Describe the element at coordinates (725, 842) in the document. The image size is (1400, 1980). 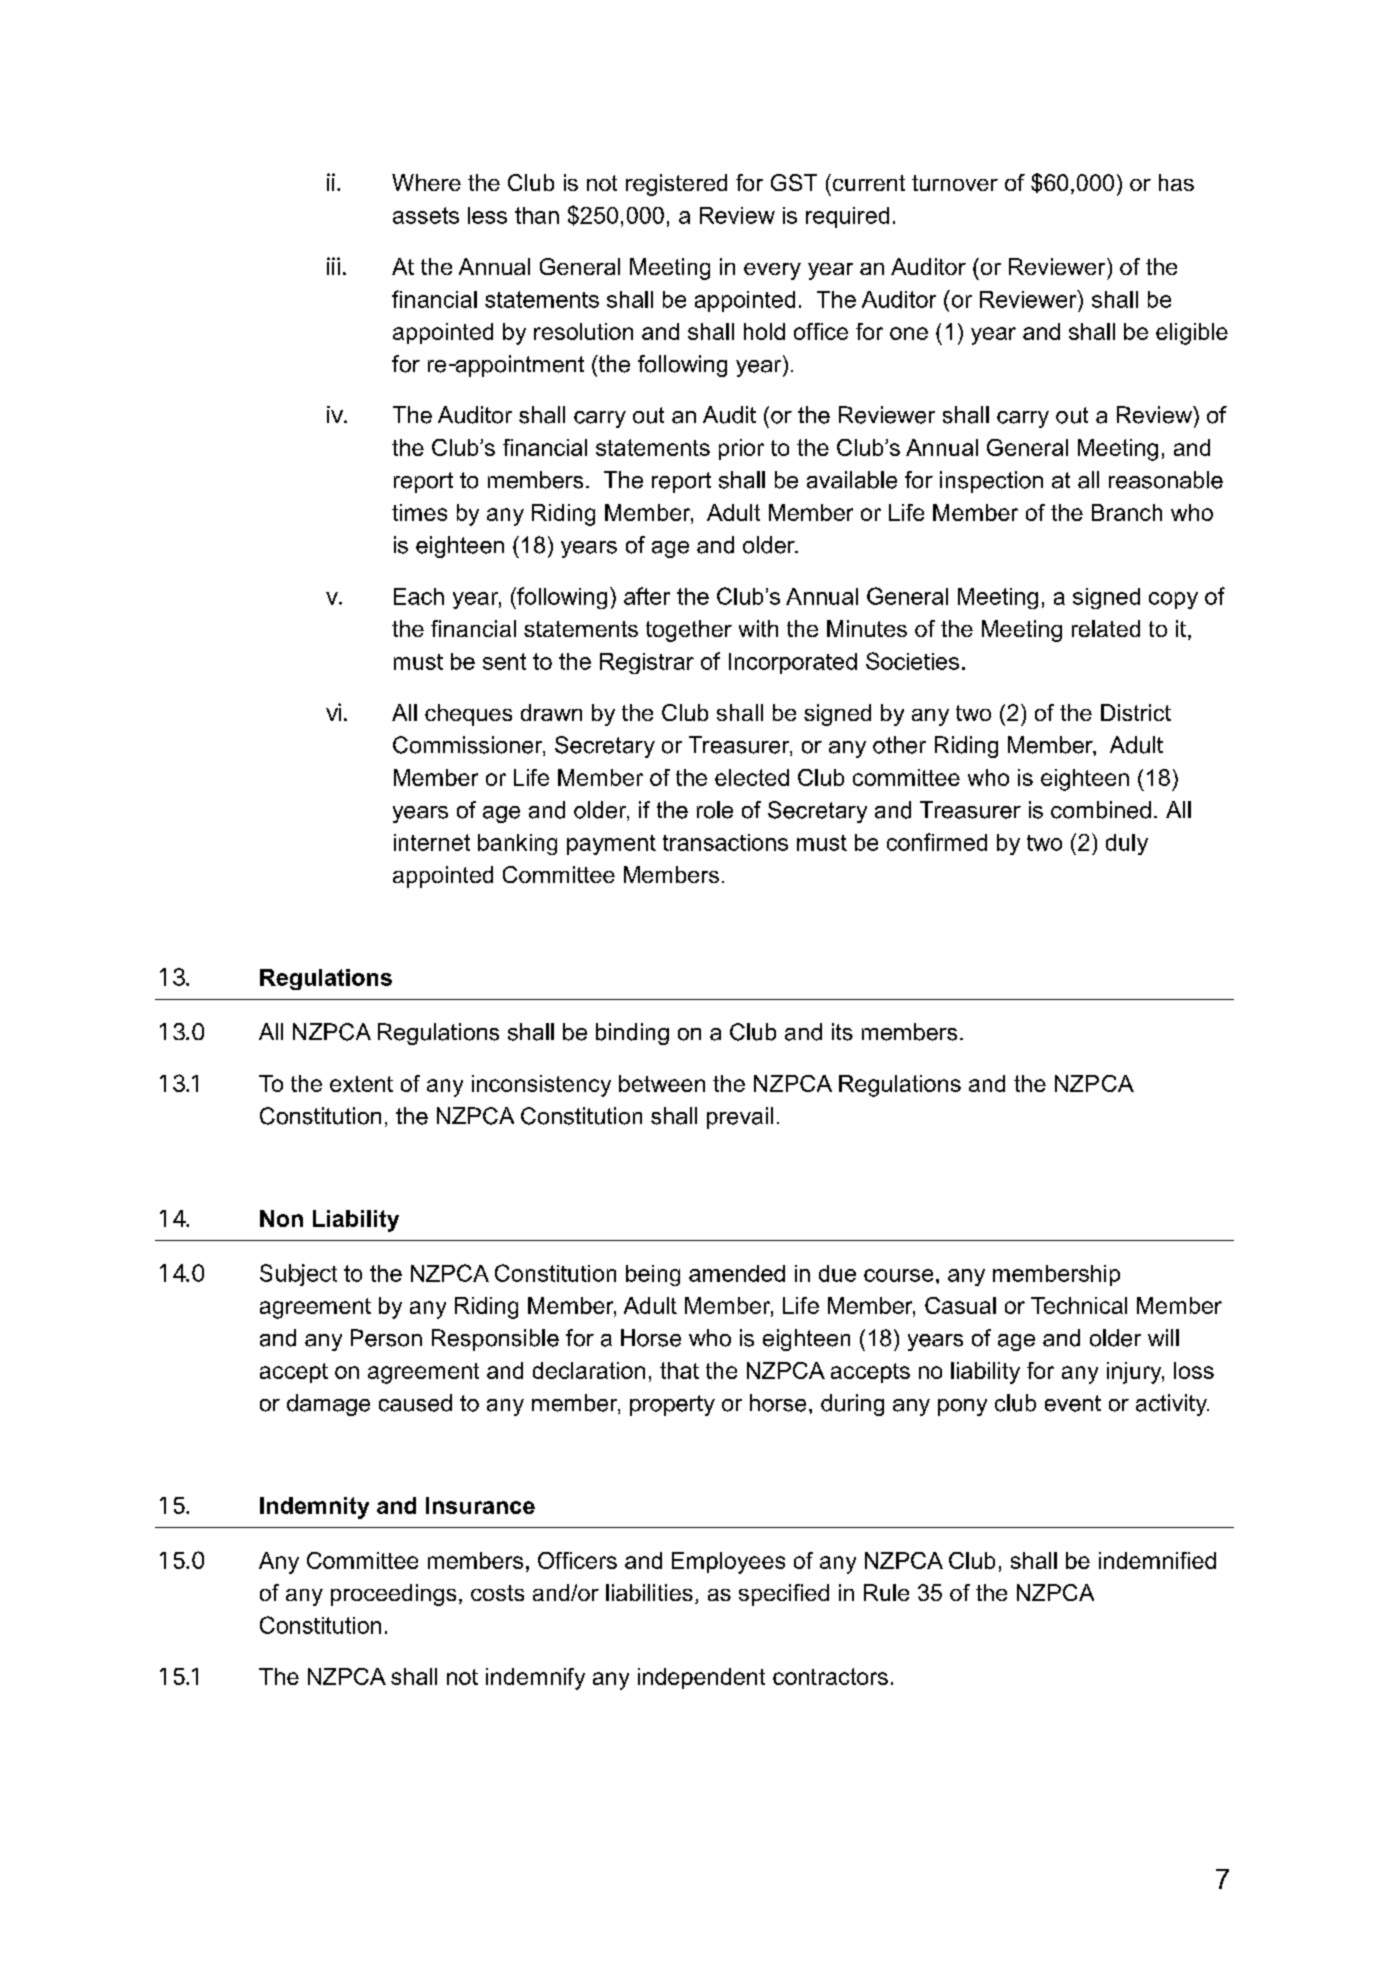
I see `transactions` at that location.
